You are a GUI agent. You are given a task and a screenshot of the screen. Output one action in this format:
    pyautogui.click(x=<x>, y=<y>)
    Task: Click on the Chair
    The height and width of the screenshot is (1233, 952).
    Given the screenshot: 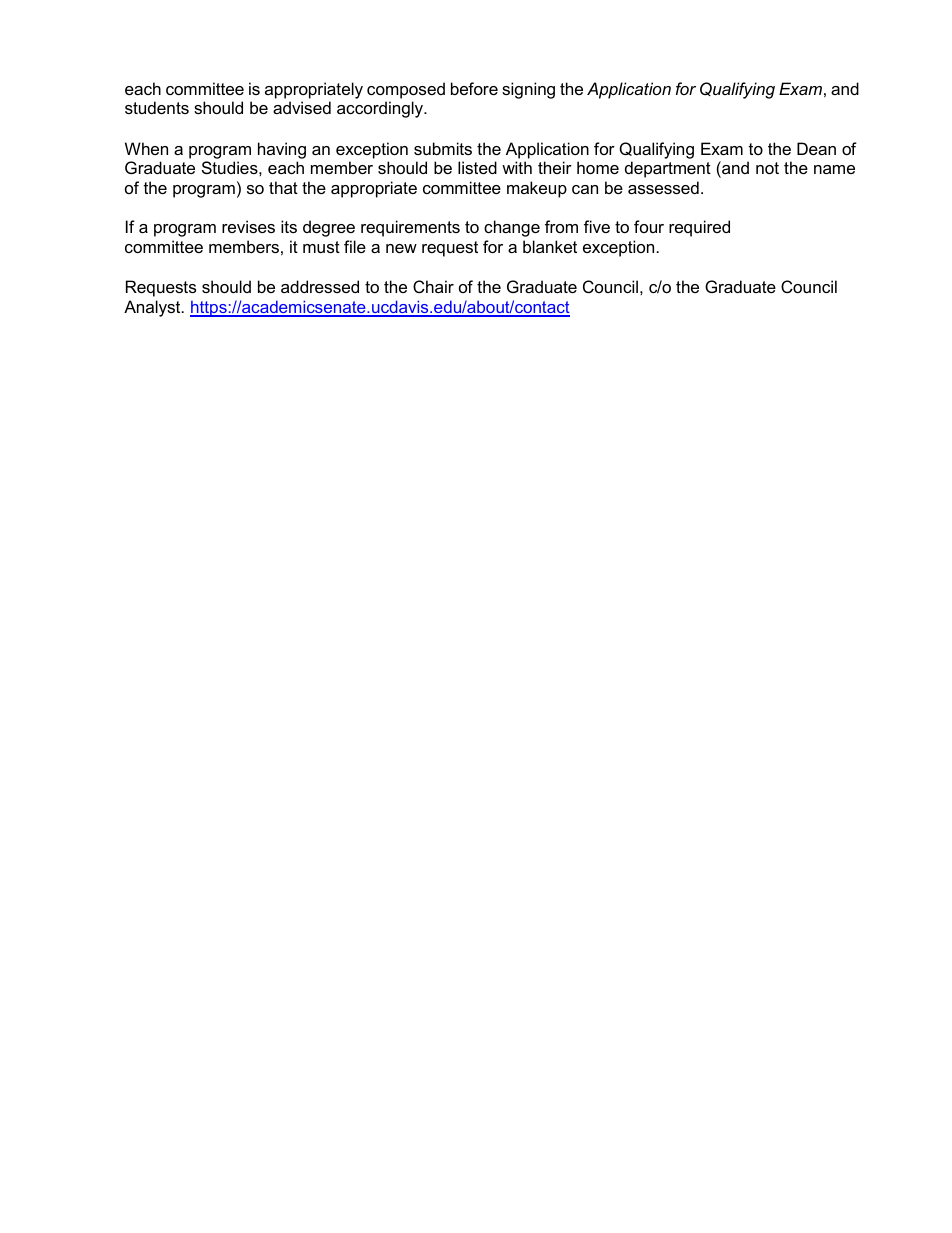 What is the action you would take?
    pyautogui.click(x=433, y=286)
